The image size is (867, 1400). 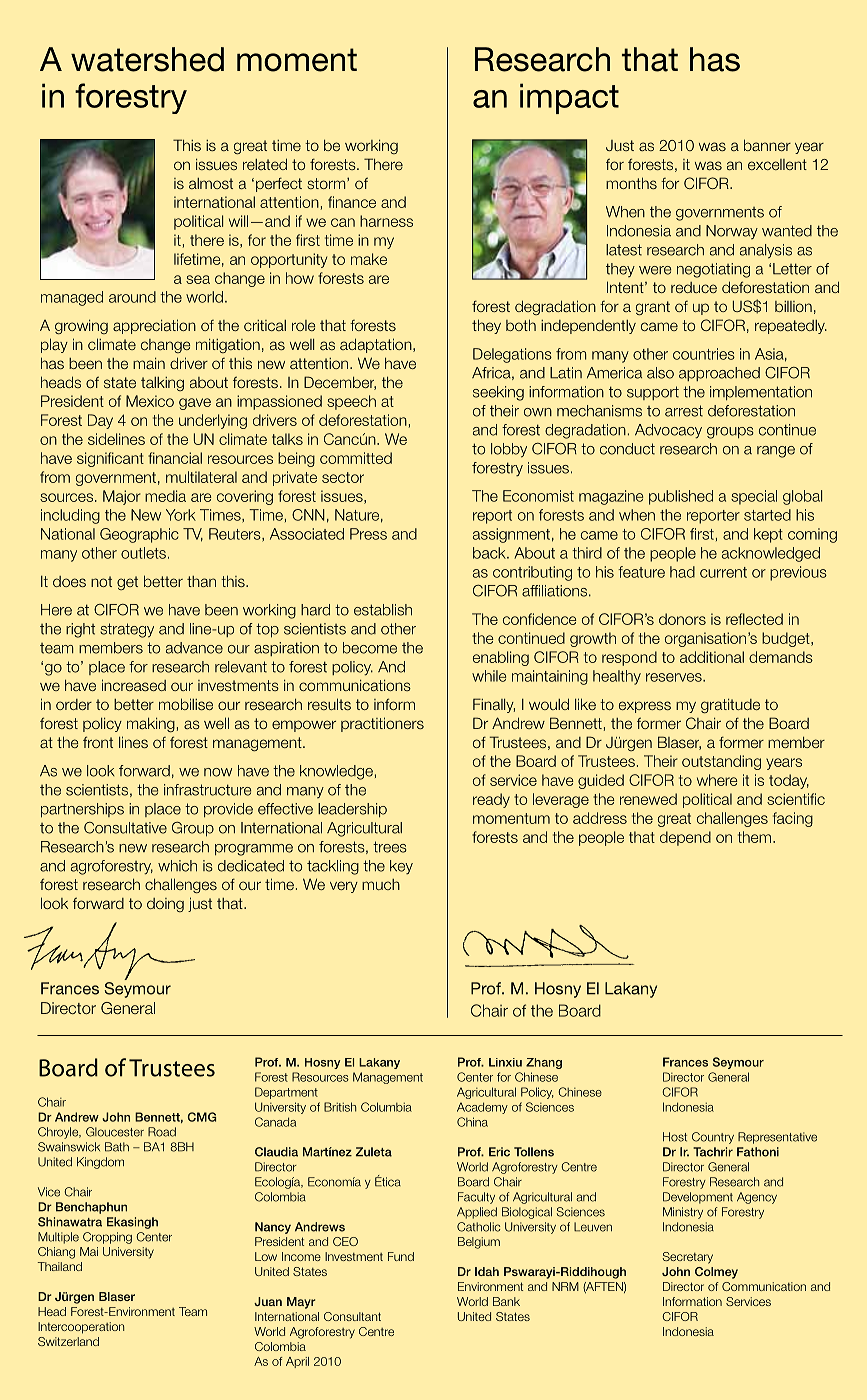 I want to click on Secretary, so click(x=688, y=1258).
